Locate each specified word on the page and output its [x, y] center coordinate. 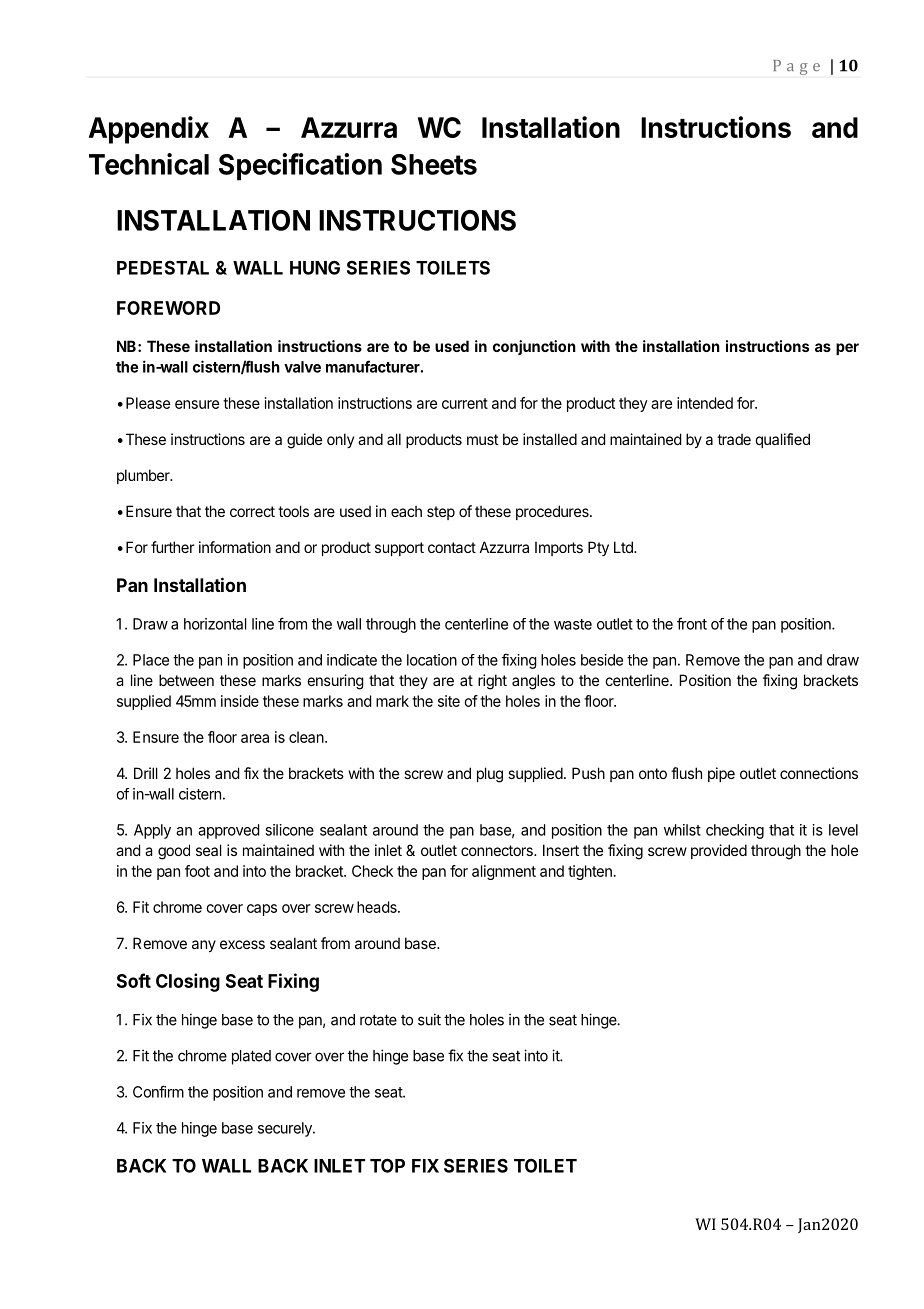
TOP [387, 1165]
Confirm [158, 1091]
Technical [149, 164]
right [492, 682]
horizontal [215, 624]
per [847, 349]
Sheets [434, 164]
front [692, 623]
